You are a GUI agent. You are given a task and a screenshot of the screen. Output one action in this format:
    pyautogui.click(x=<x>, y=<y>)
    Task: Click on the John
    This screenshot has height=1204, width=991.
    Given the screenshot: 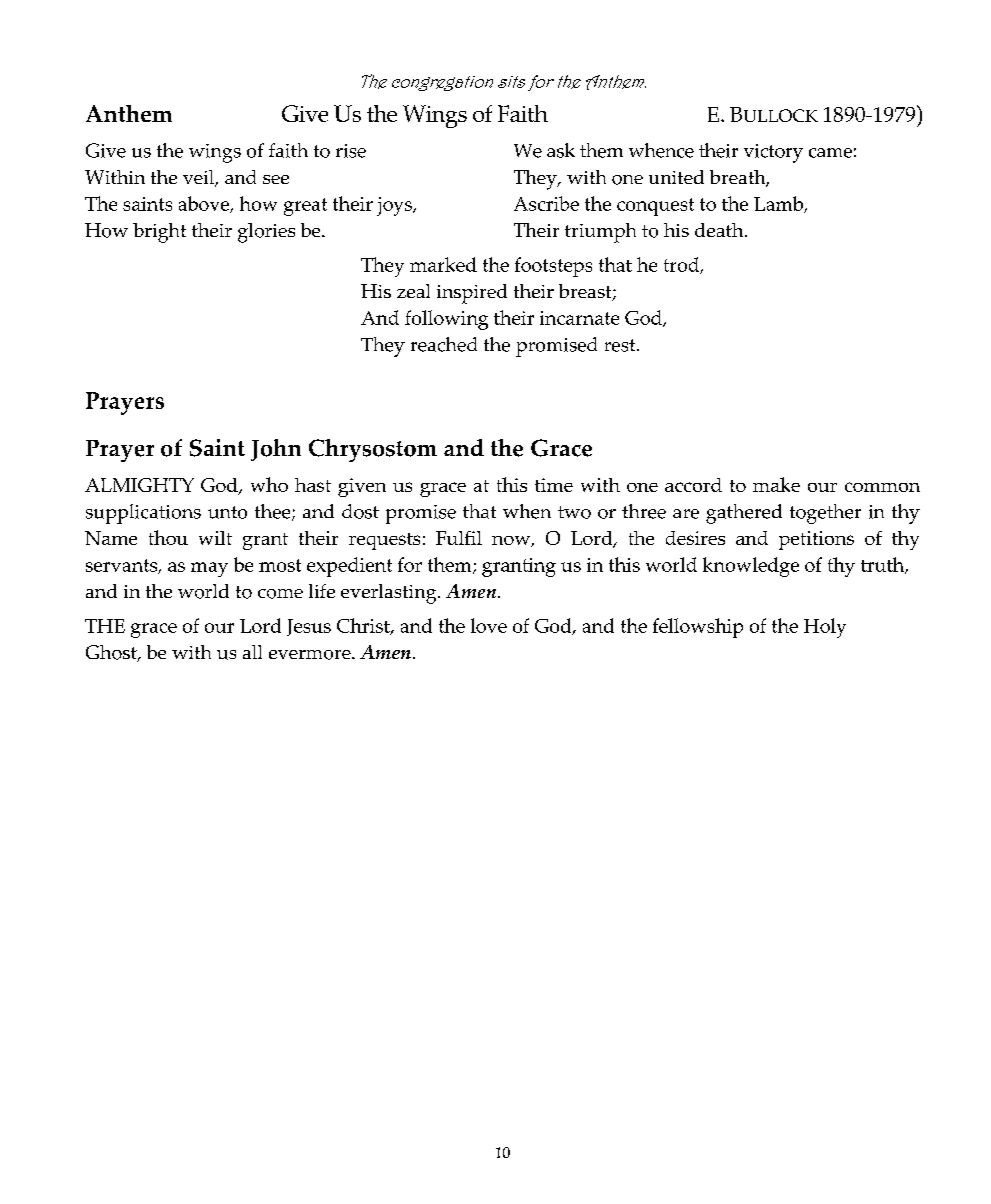 What is the action you would take?
    pyautogui.click(x=276, y=450)
